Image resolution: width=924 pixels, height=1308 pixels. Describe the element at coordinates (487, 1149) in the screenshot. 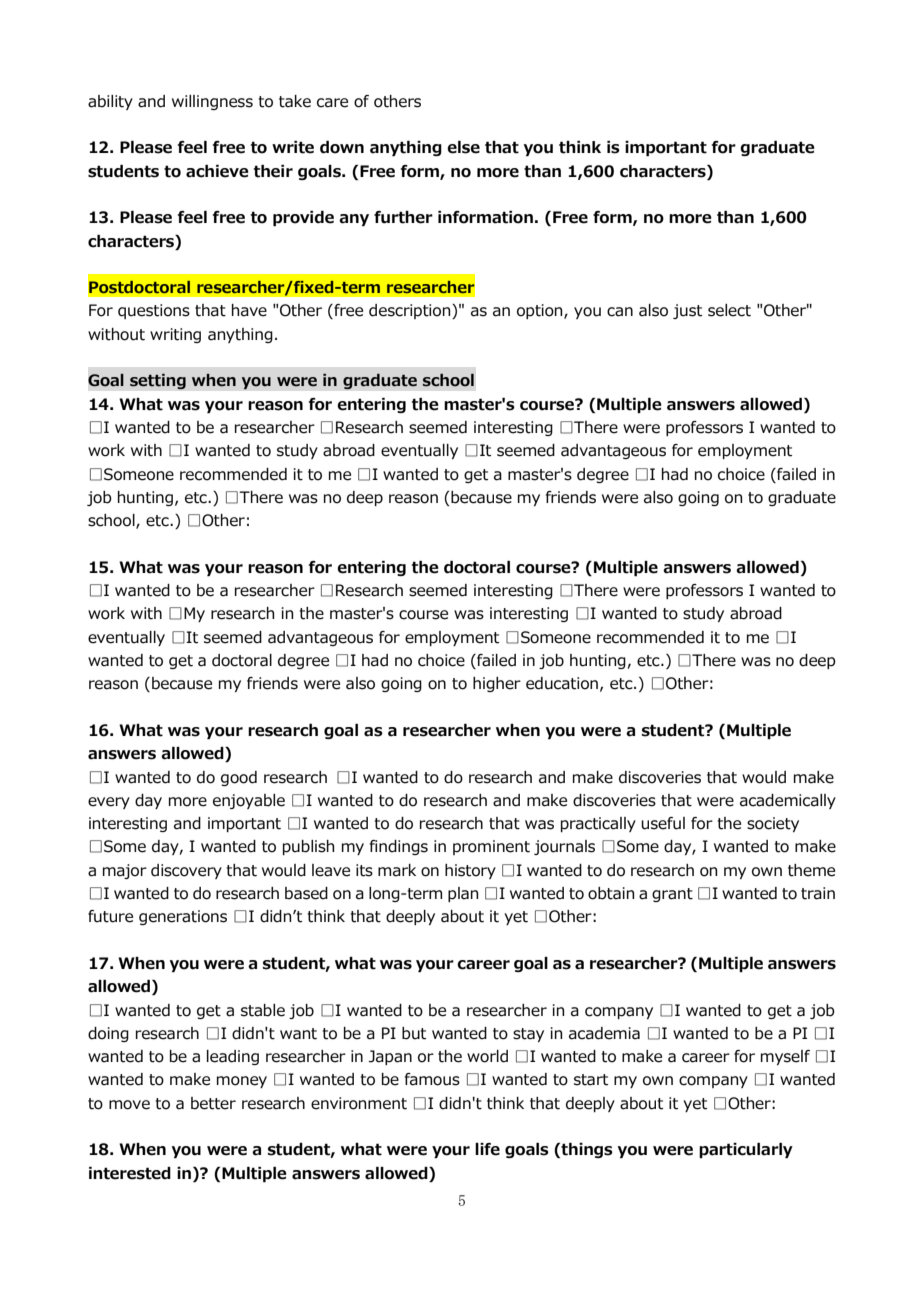

I see `life` at that location.
